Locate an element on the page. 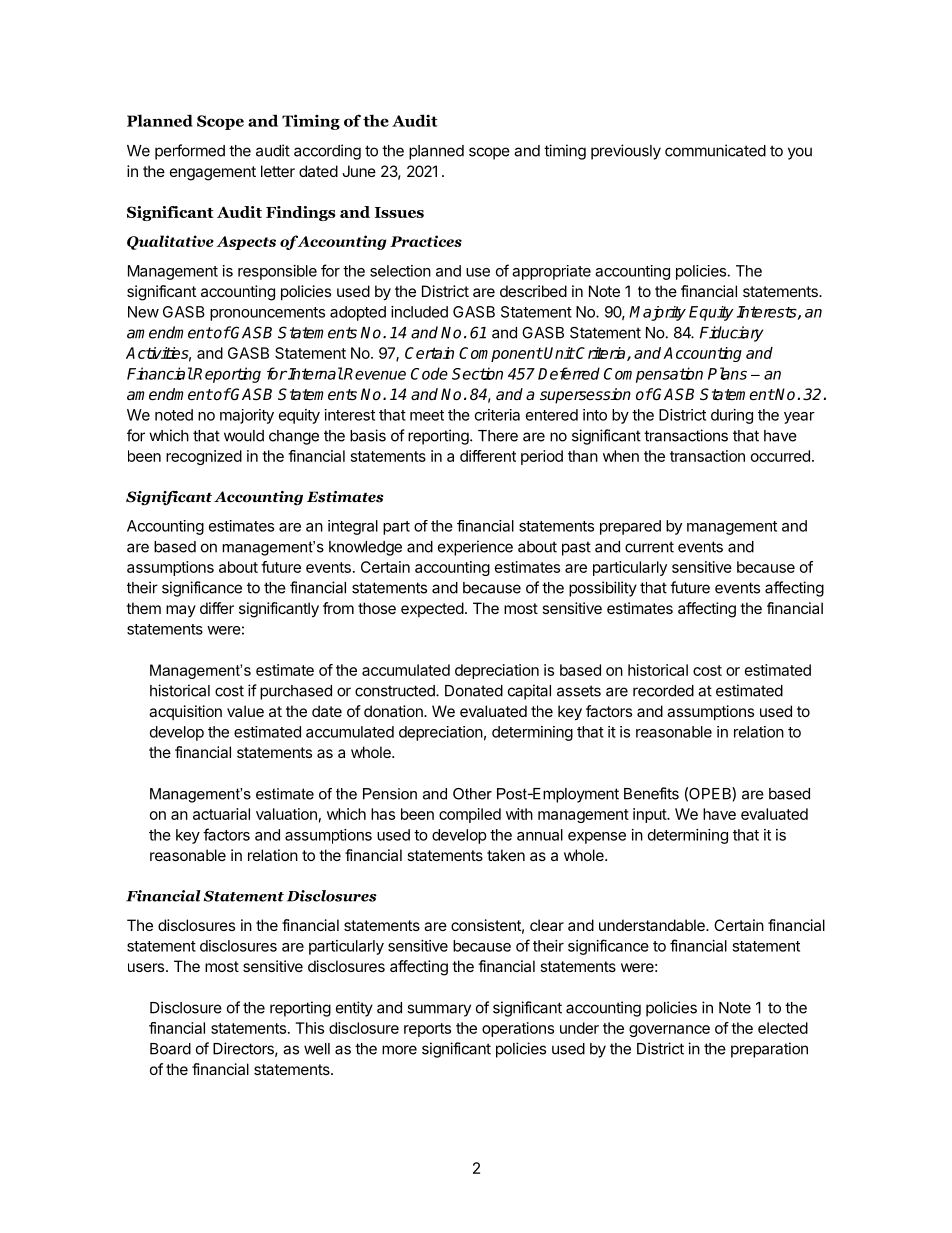  expected is located at coordinates (432, 609).
